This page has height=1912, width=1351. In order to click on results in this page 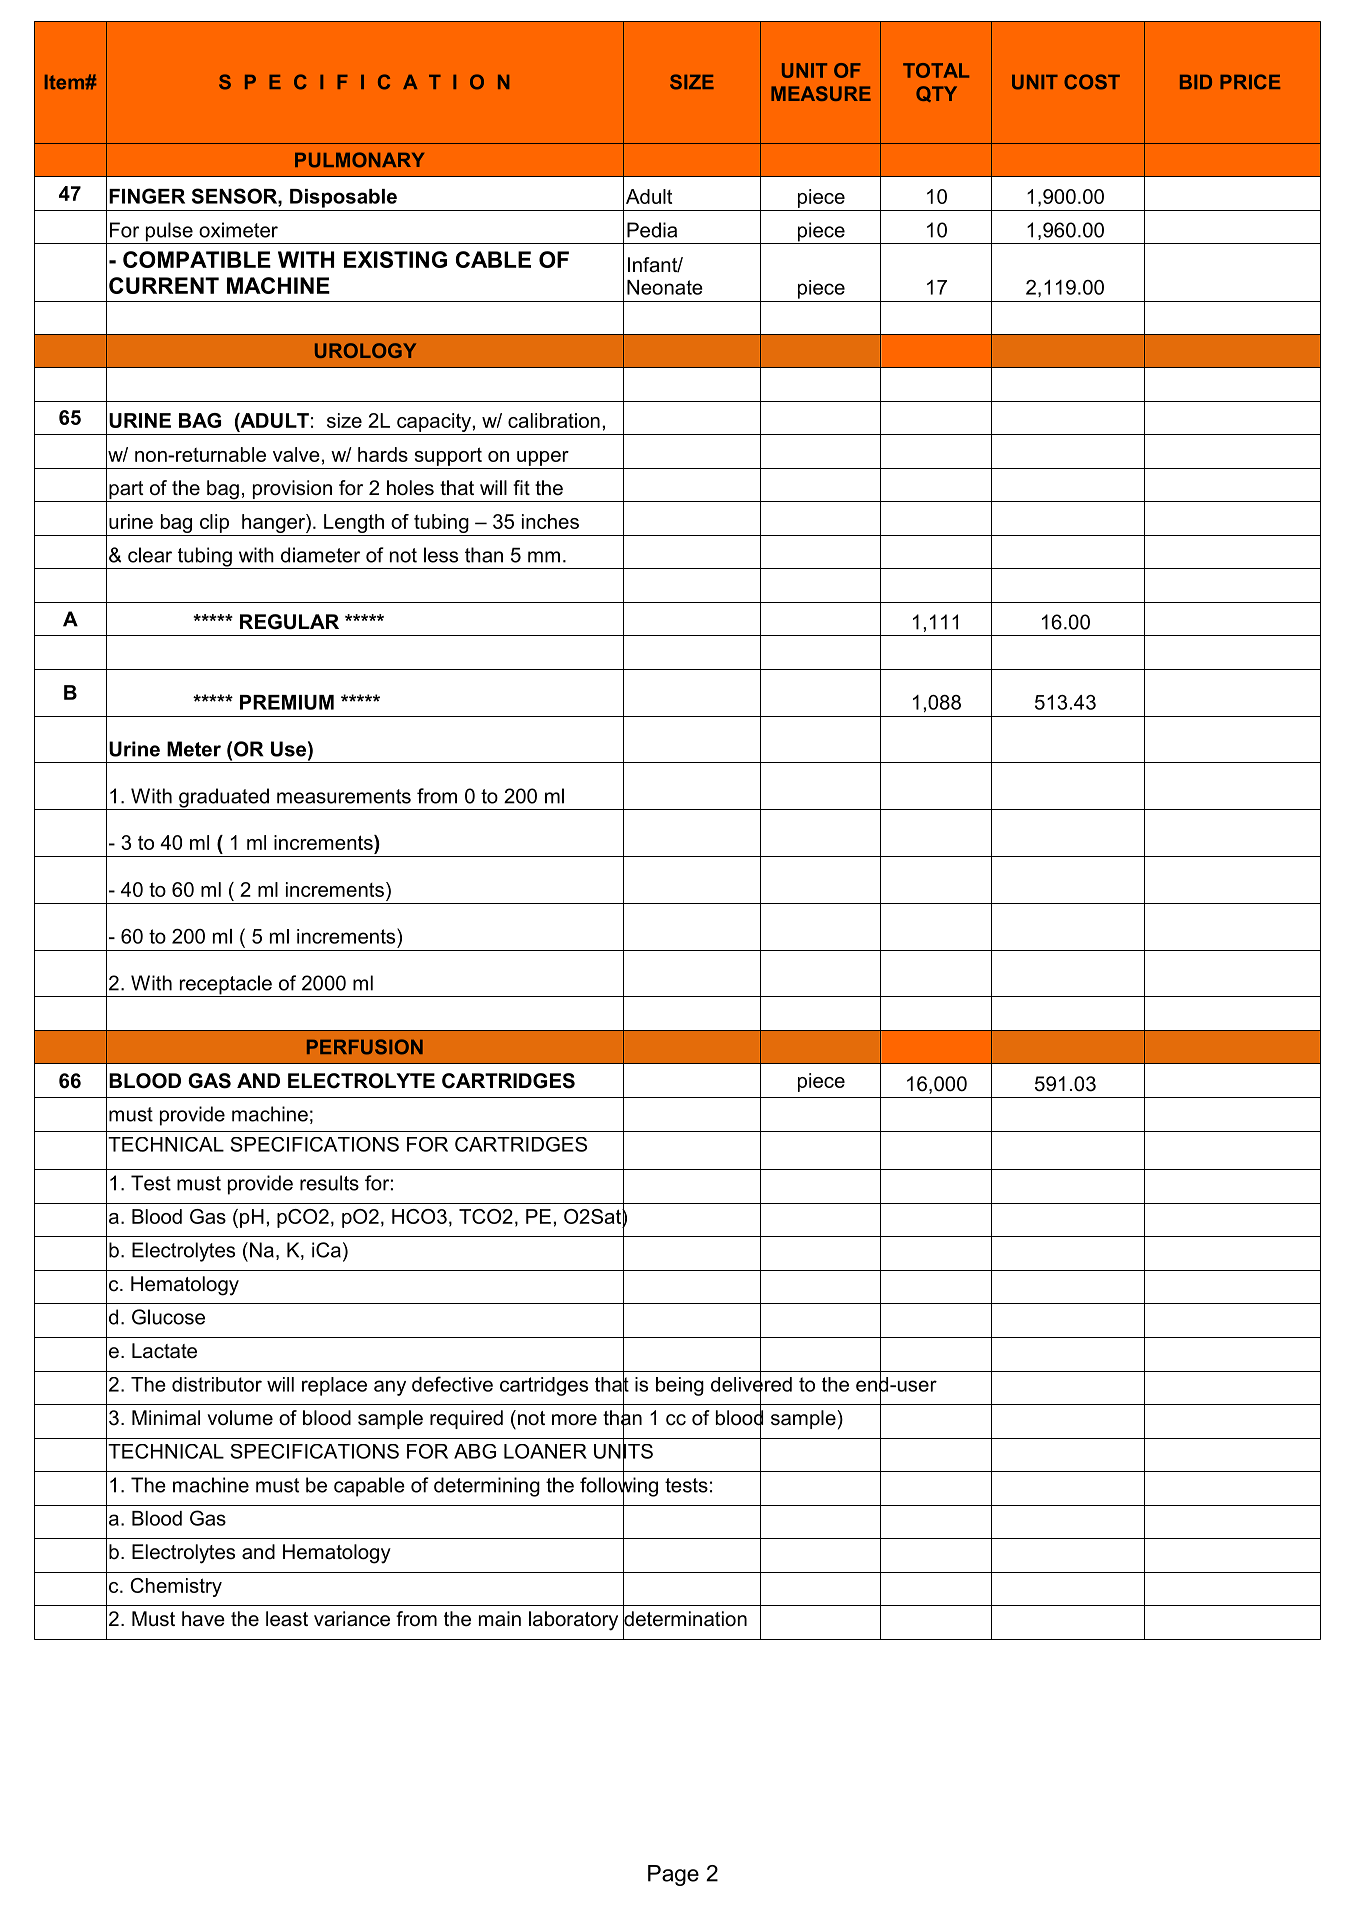, I will do `click(329, 1183)`.
